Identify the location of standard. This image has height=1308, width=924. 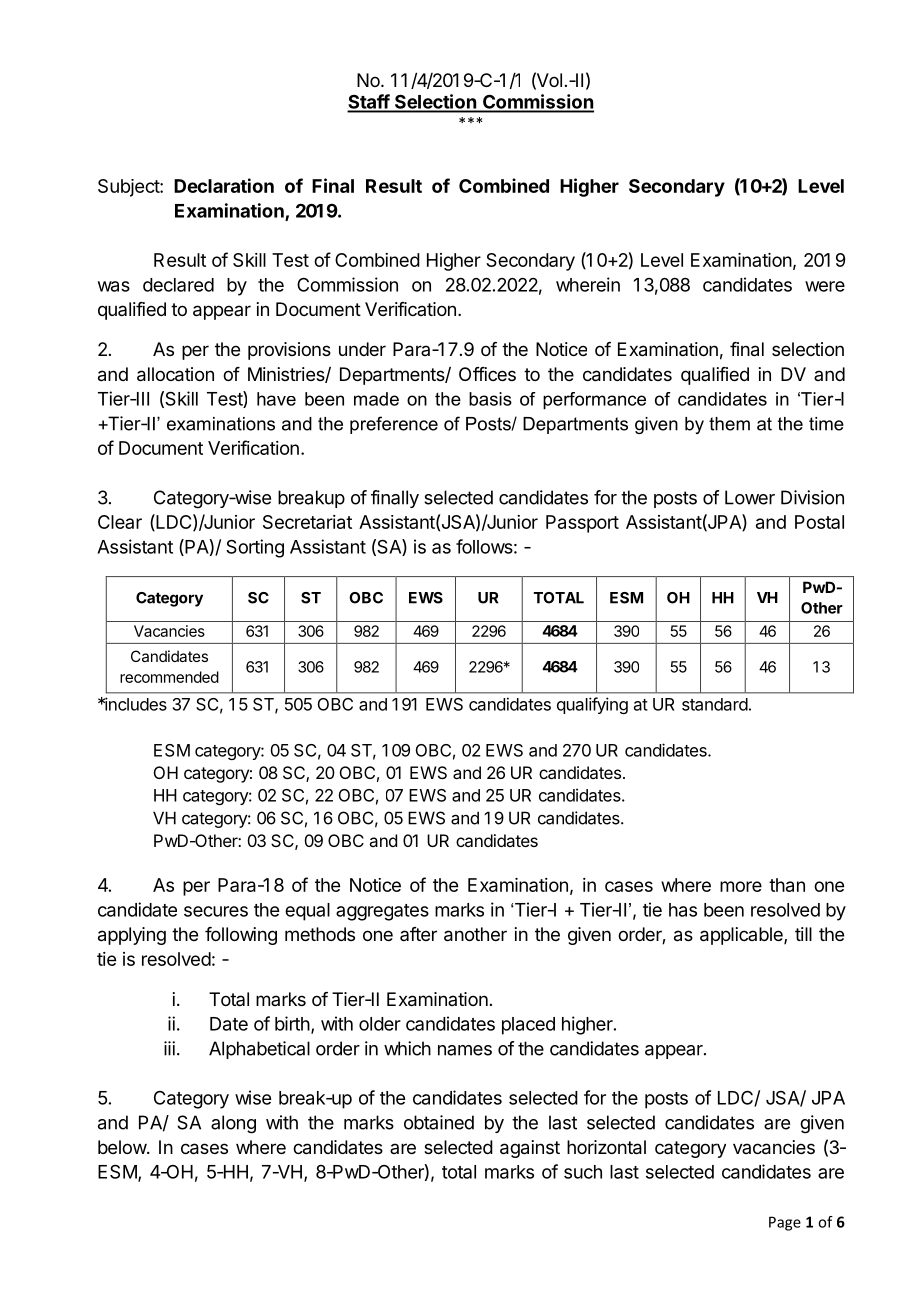
(715, 704).
